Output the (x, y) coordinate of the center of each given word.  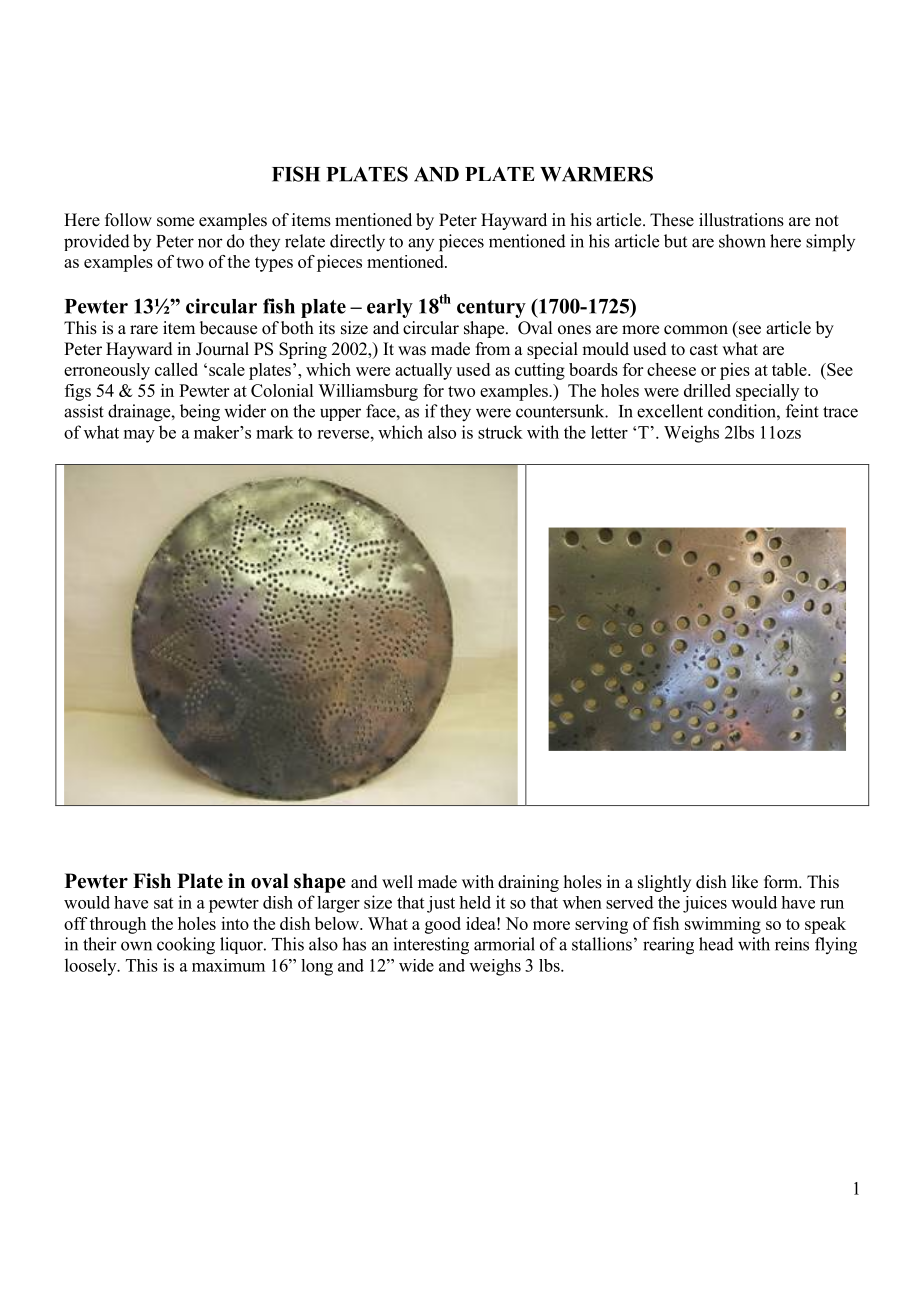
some (175, 222)
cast (704, 350)
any (421, 244)
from (493, 349)
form (782, 882)
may (139, 436)
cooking (186, 946)
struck (500, 432)
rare (144, 330)
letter (609, 432)
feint (802, 411)
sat (163, 903)
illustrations (741, 220)
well (397, 882)
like (745, 882)
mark (275, 432)
